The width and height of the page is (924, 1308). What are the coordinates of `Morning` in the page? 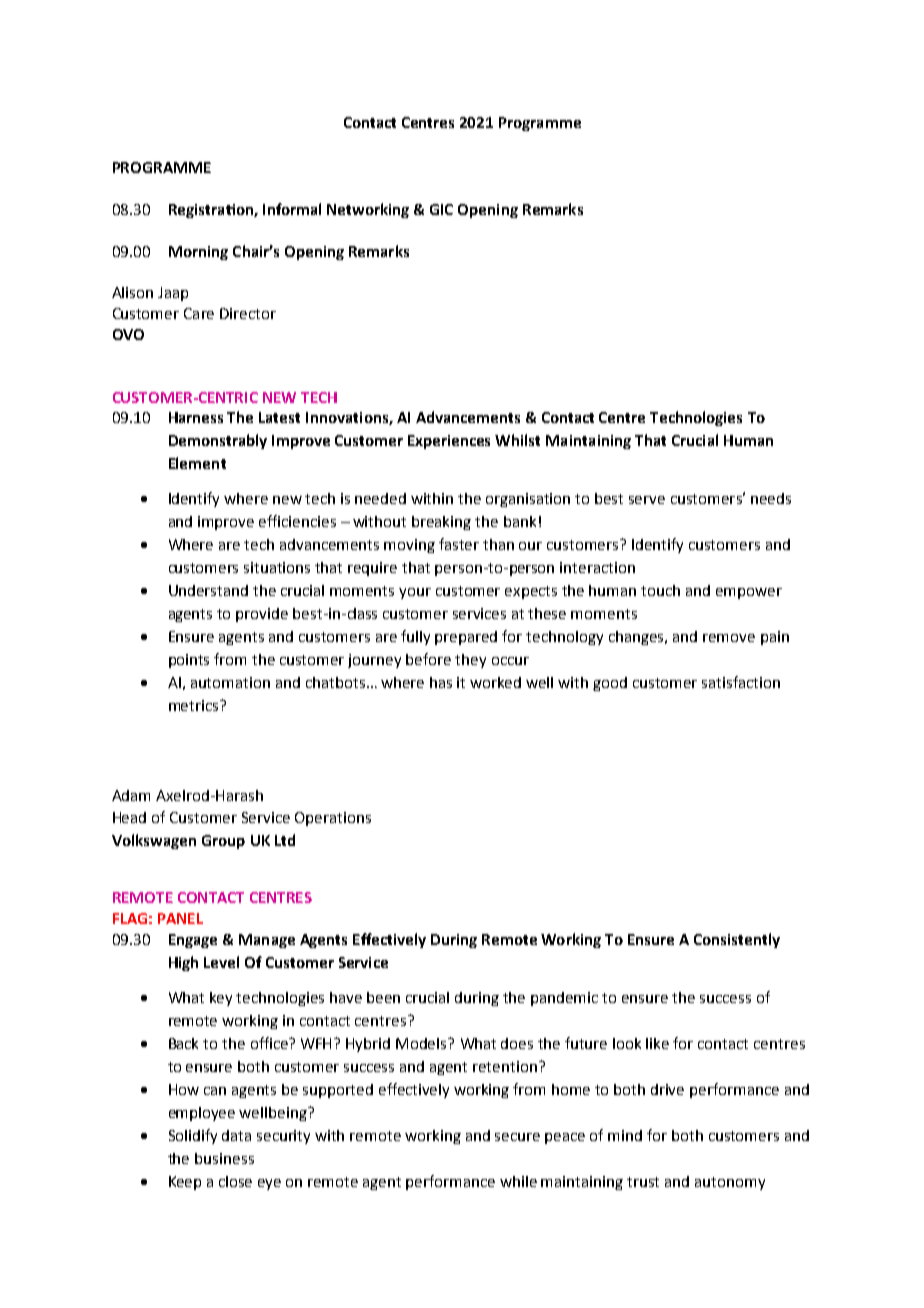 It's located at (198, 253).
